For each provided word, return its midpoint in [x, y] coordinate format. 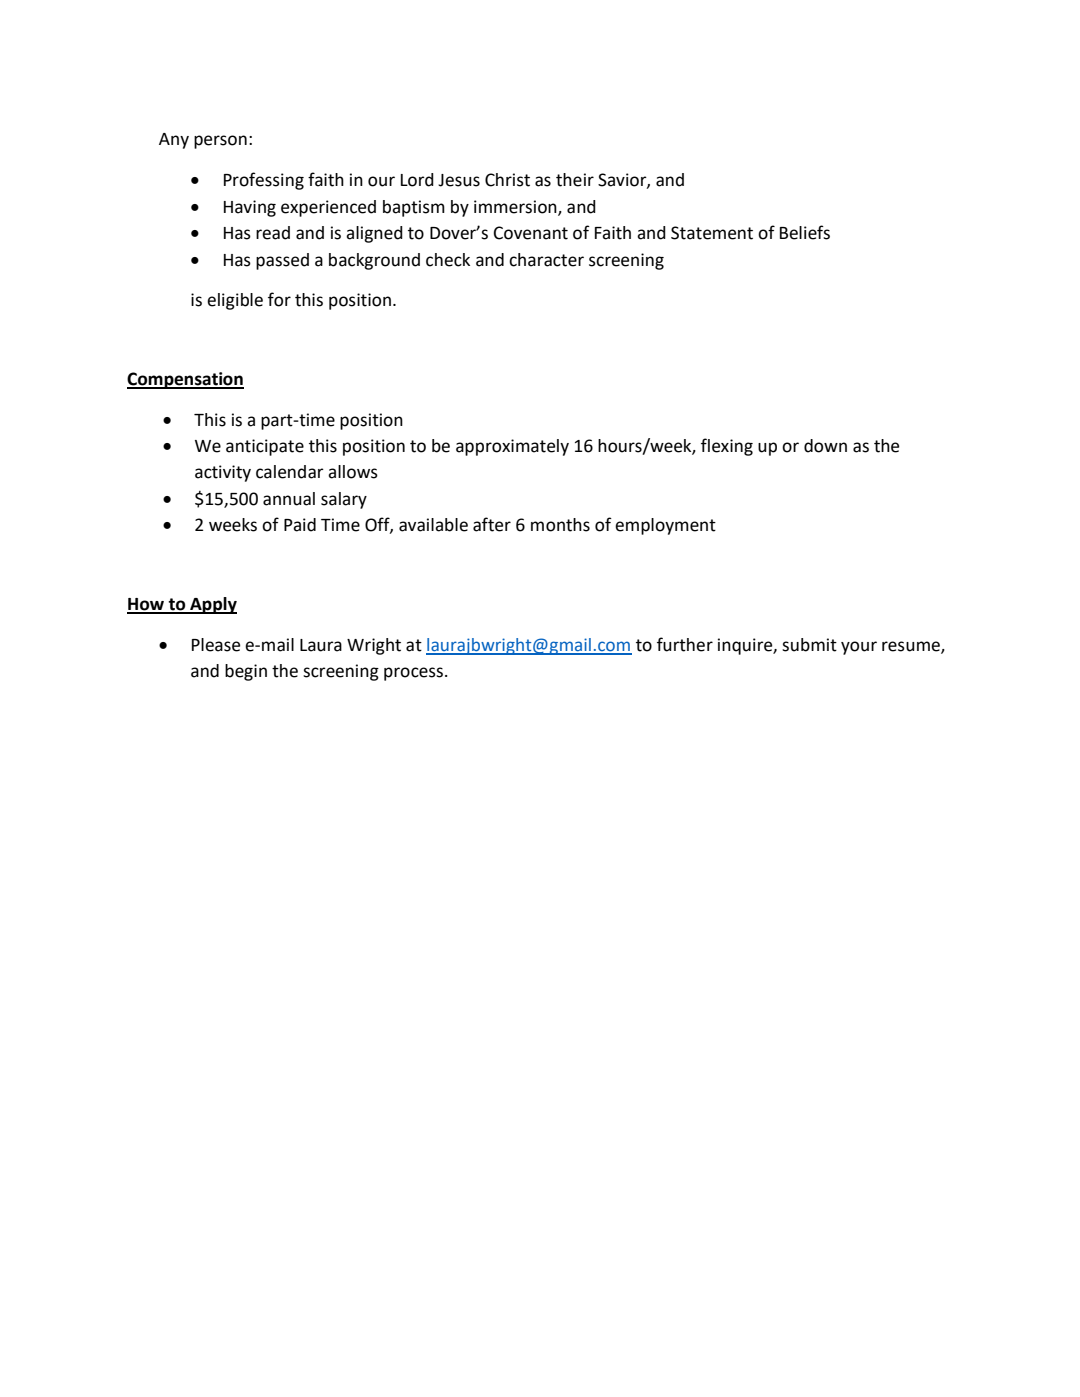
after [492, 524]
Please [216, 645]
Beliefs [805, 232]
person [220, 142]
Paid [300, 525]
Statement [712, 233]
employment [665, 526]
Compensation [185, 380]
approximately [512, 447]
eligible [235, 301]
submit [809, 645]
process [413, 674]
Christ [507, 180]
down [825, 446]
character [546, 260]
